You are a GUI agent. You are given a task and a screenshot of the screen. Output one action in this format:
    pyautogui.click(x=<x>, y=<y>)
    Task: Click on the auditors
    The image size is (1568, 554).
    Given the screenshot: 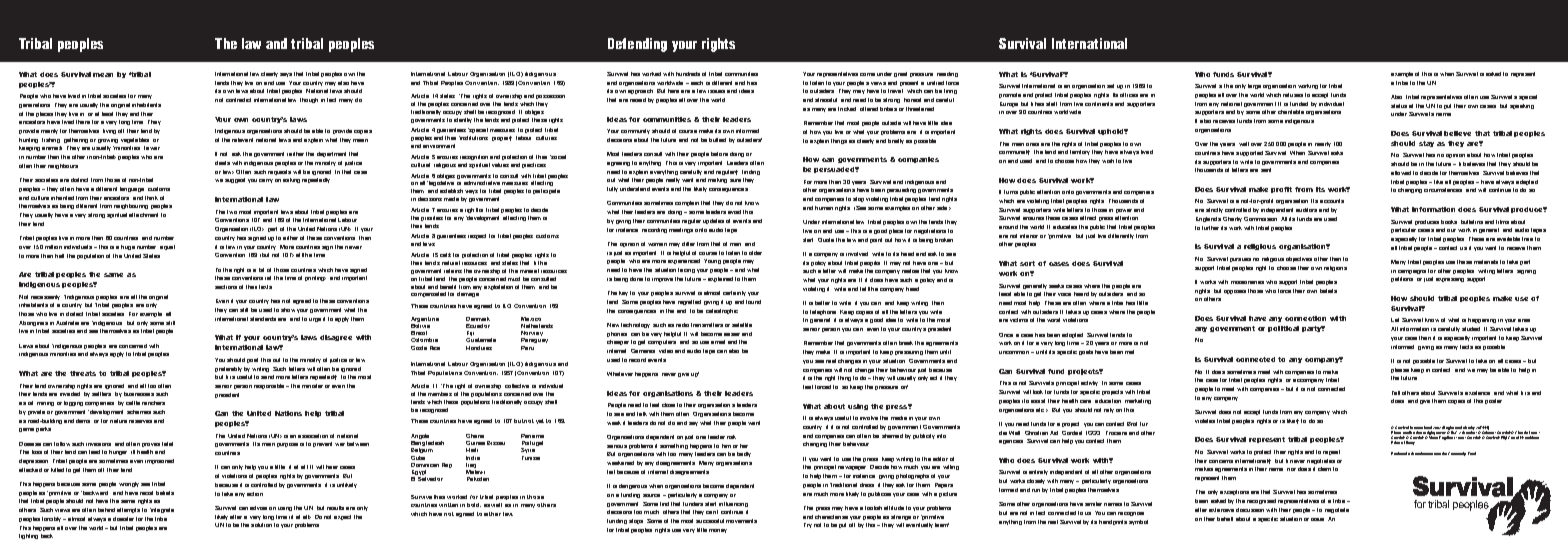 What is the action you would take?
    pyautogui.click(x=1306, y=210)
